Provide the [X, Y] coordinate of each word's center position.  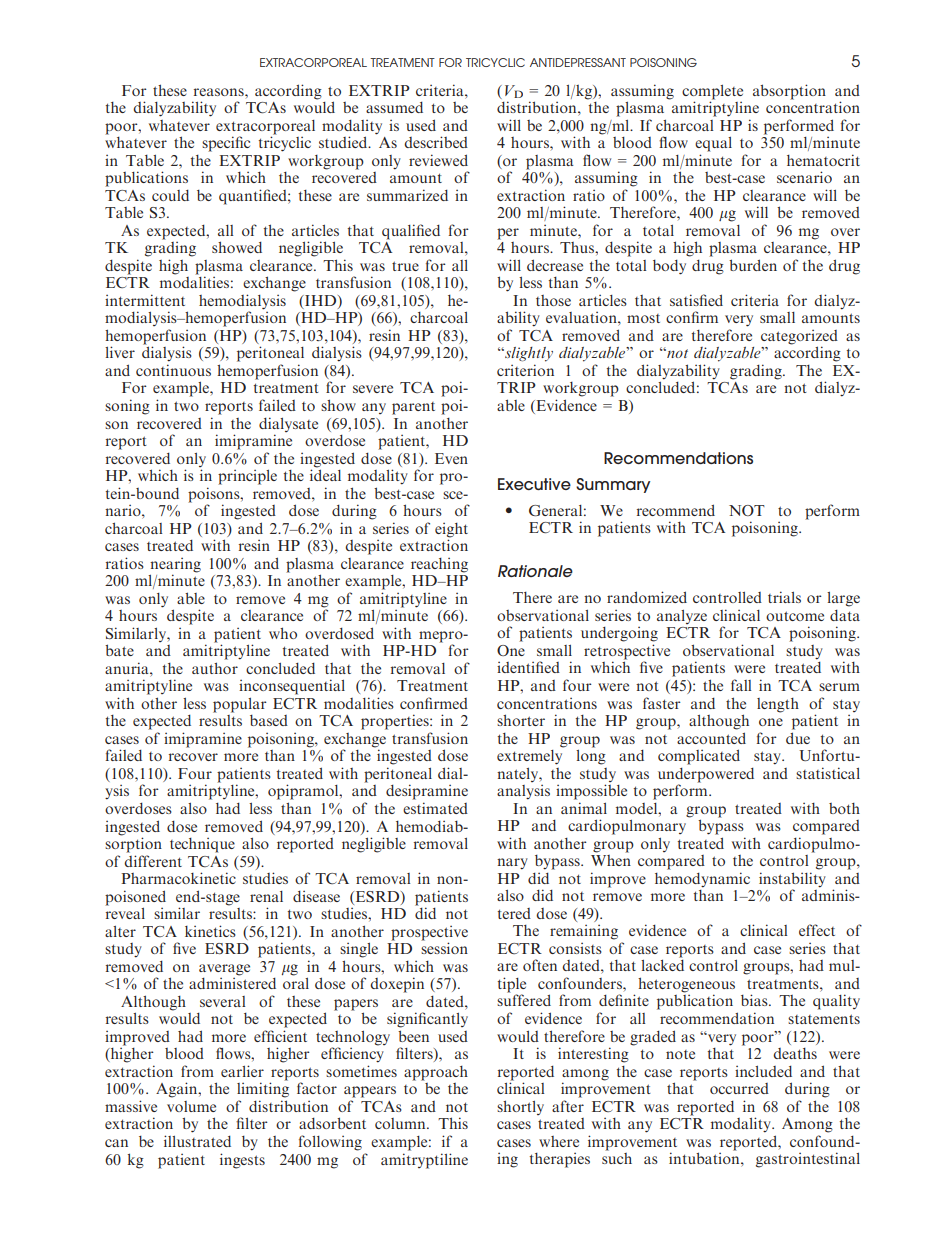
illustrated [197, 1141]
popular [240, 705]
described [436, 142]
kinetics [210, 931]
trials [784, 597]
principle [247, 477]
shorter [521, 720]
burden [753, 265]
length [778, 705]
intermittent [145, 300]
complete [712, 92]
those [553, 300]
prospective [429, 933]
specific [226, 144]
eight [451, 530]
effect [817, 930]
